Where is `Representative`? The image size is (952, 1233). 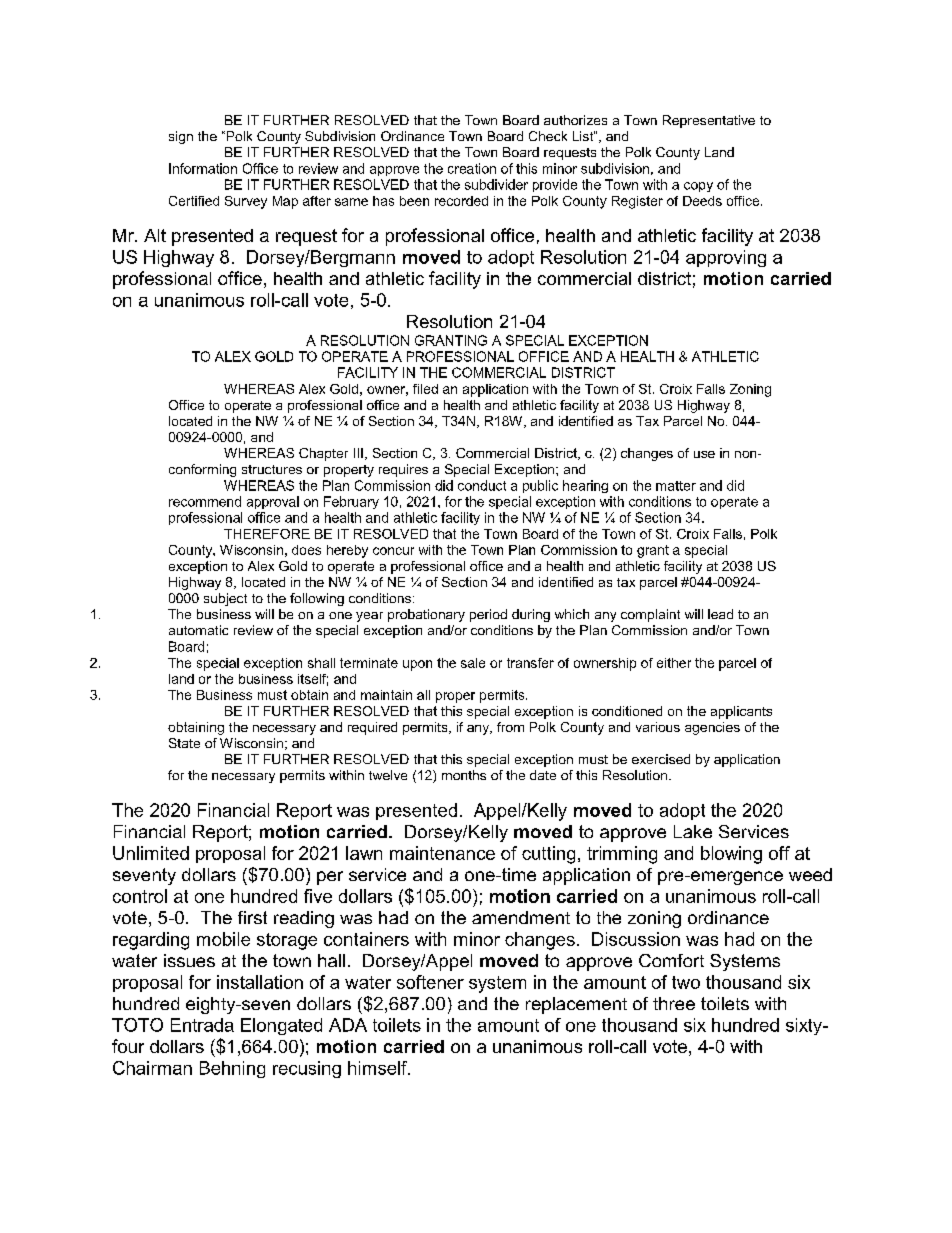
Representative is located at coordinates (709, 121).
